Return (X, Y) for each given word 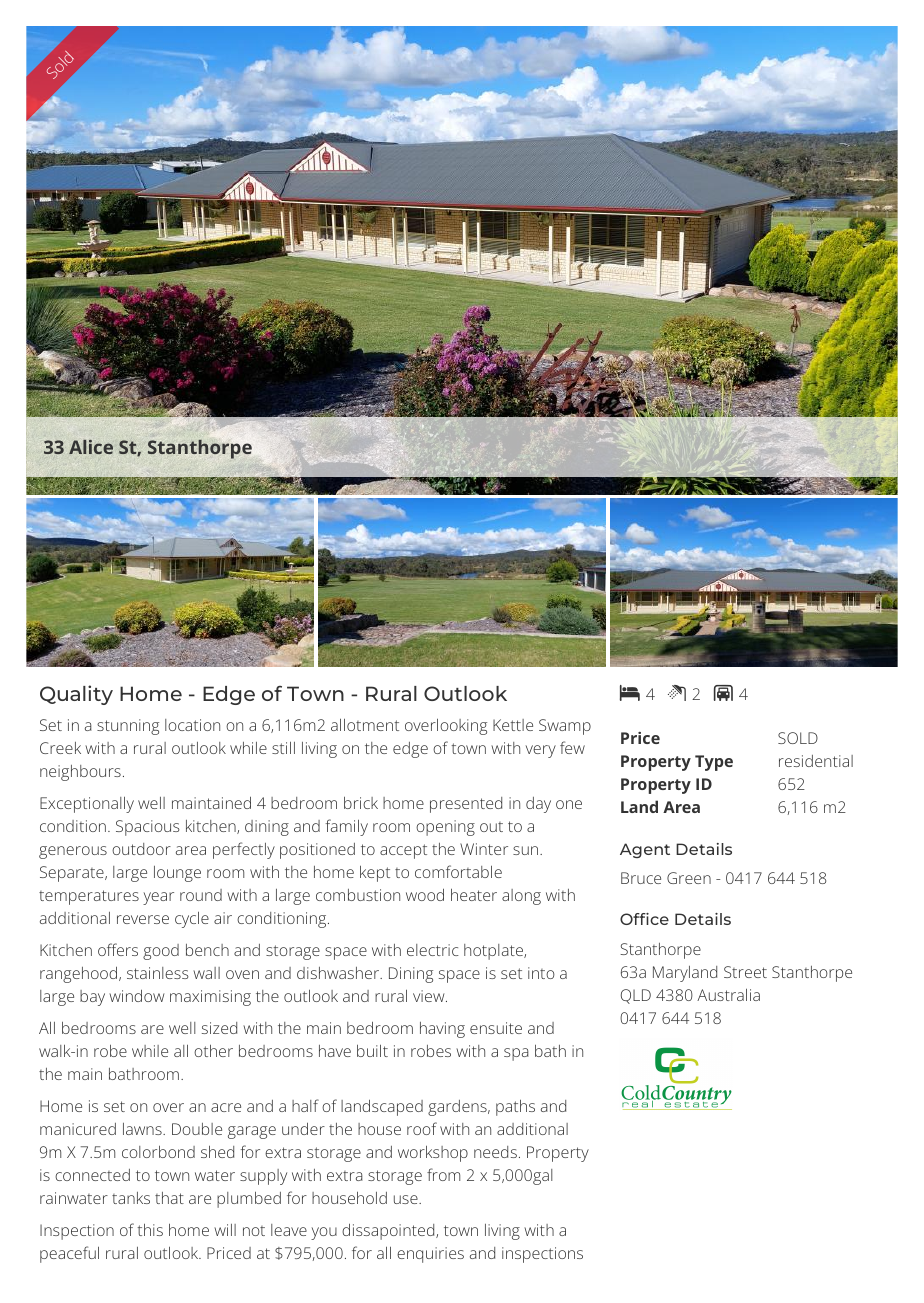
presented (466, 805)
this (150, 1230)
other (213, 1051)
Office (644, 919)
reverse (143, 919)
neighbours (80, 773)
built (372, 1051)
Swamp (565, 727)
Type (714, 763)
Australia (728, 995)
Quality (76, 695)
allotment (365, 725)
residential (816, 761)
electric (433, 950)
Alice (91, 447)
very (541, 751)
